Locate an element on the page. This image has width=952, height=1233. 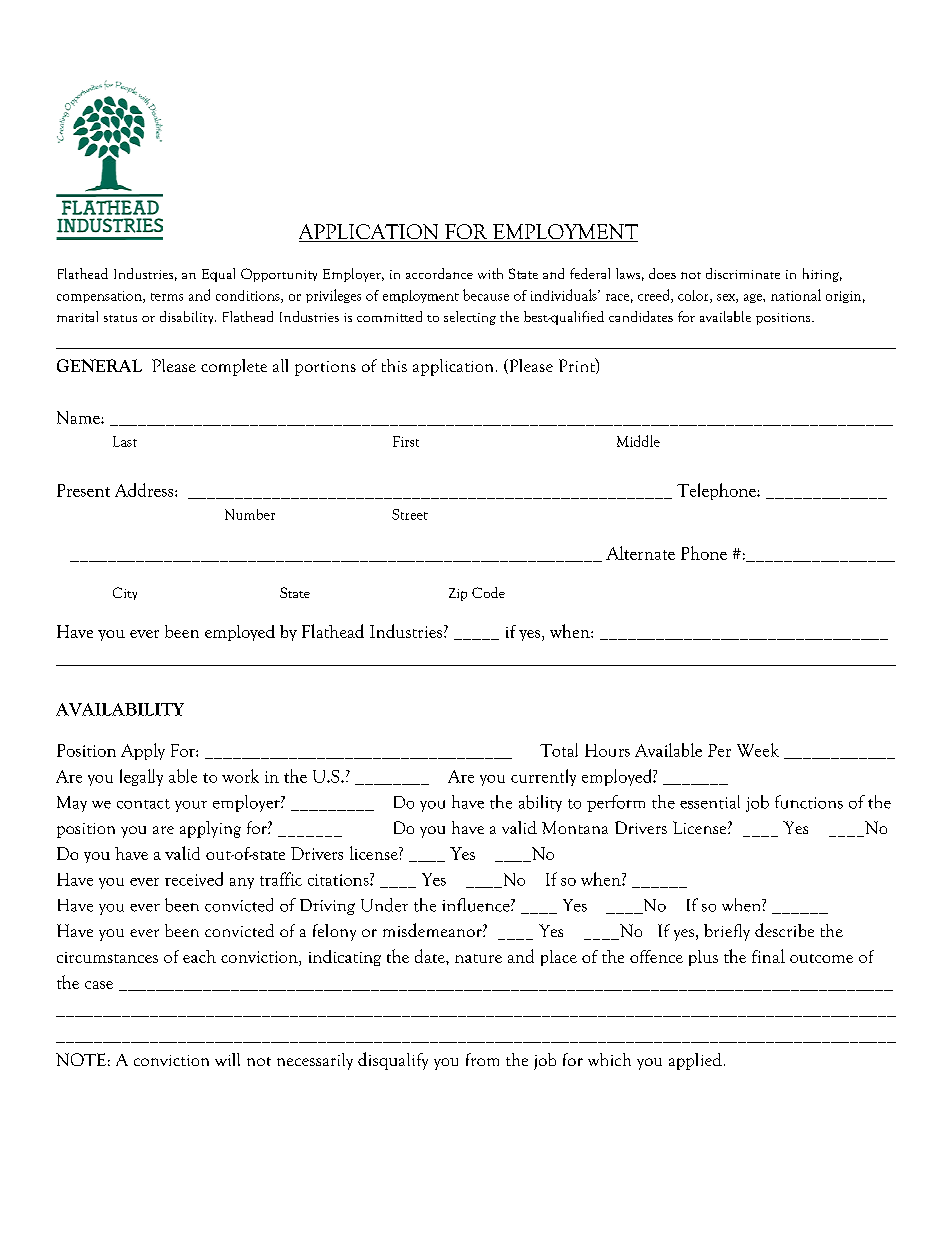
Zip is located at coordinates (458, 594).
